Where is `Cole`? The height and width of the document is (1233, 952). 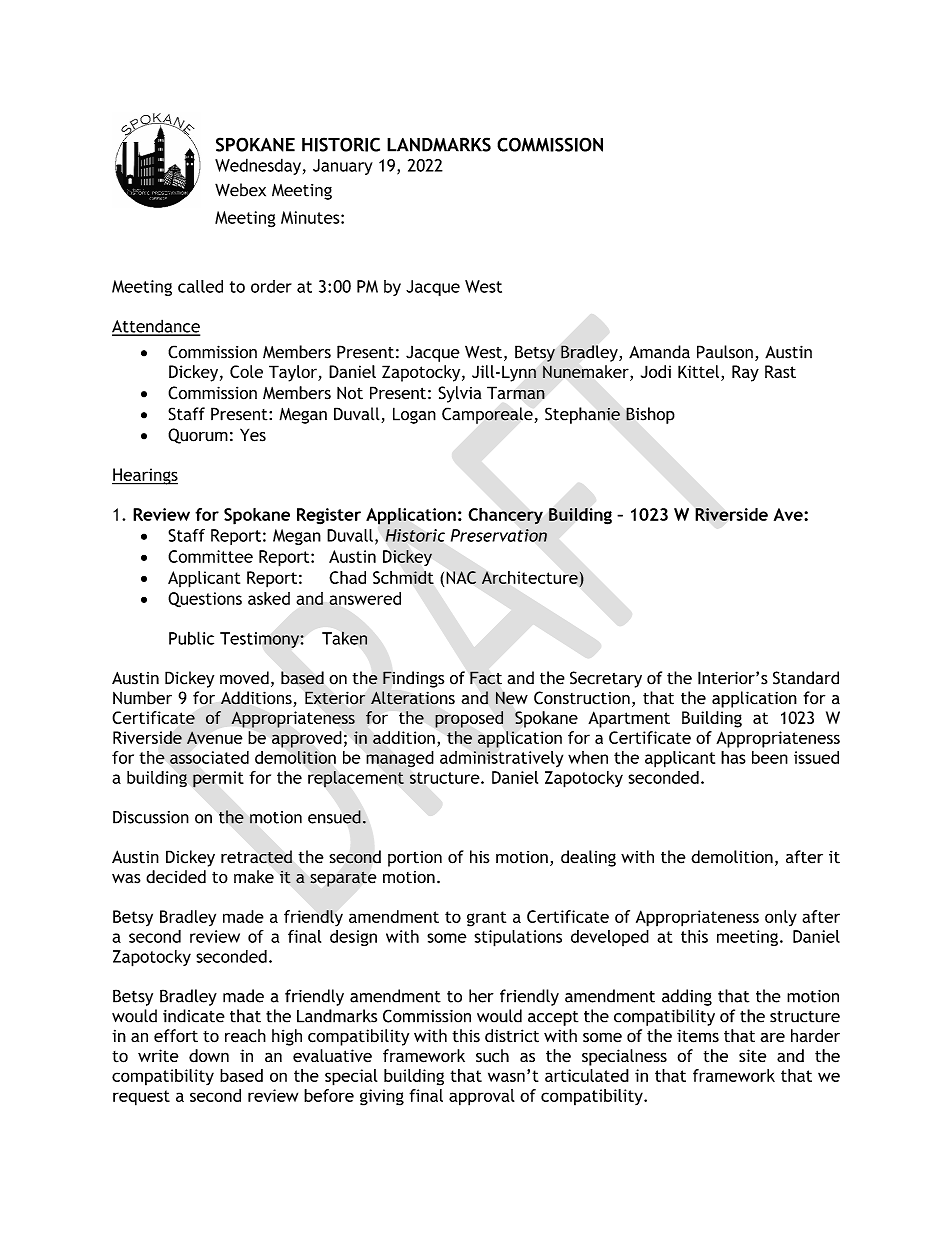
Cole is located at coordinates (246, 371).
